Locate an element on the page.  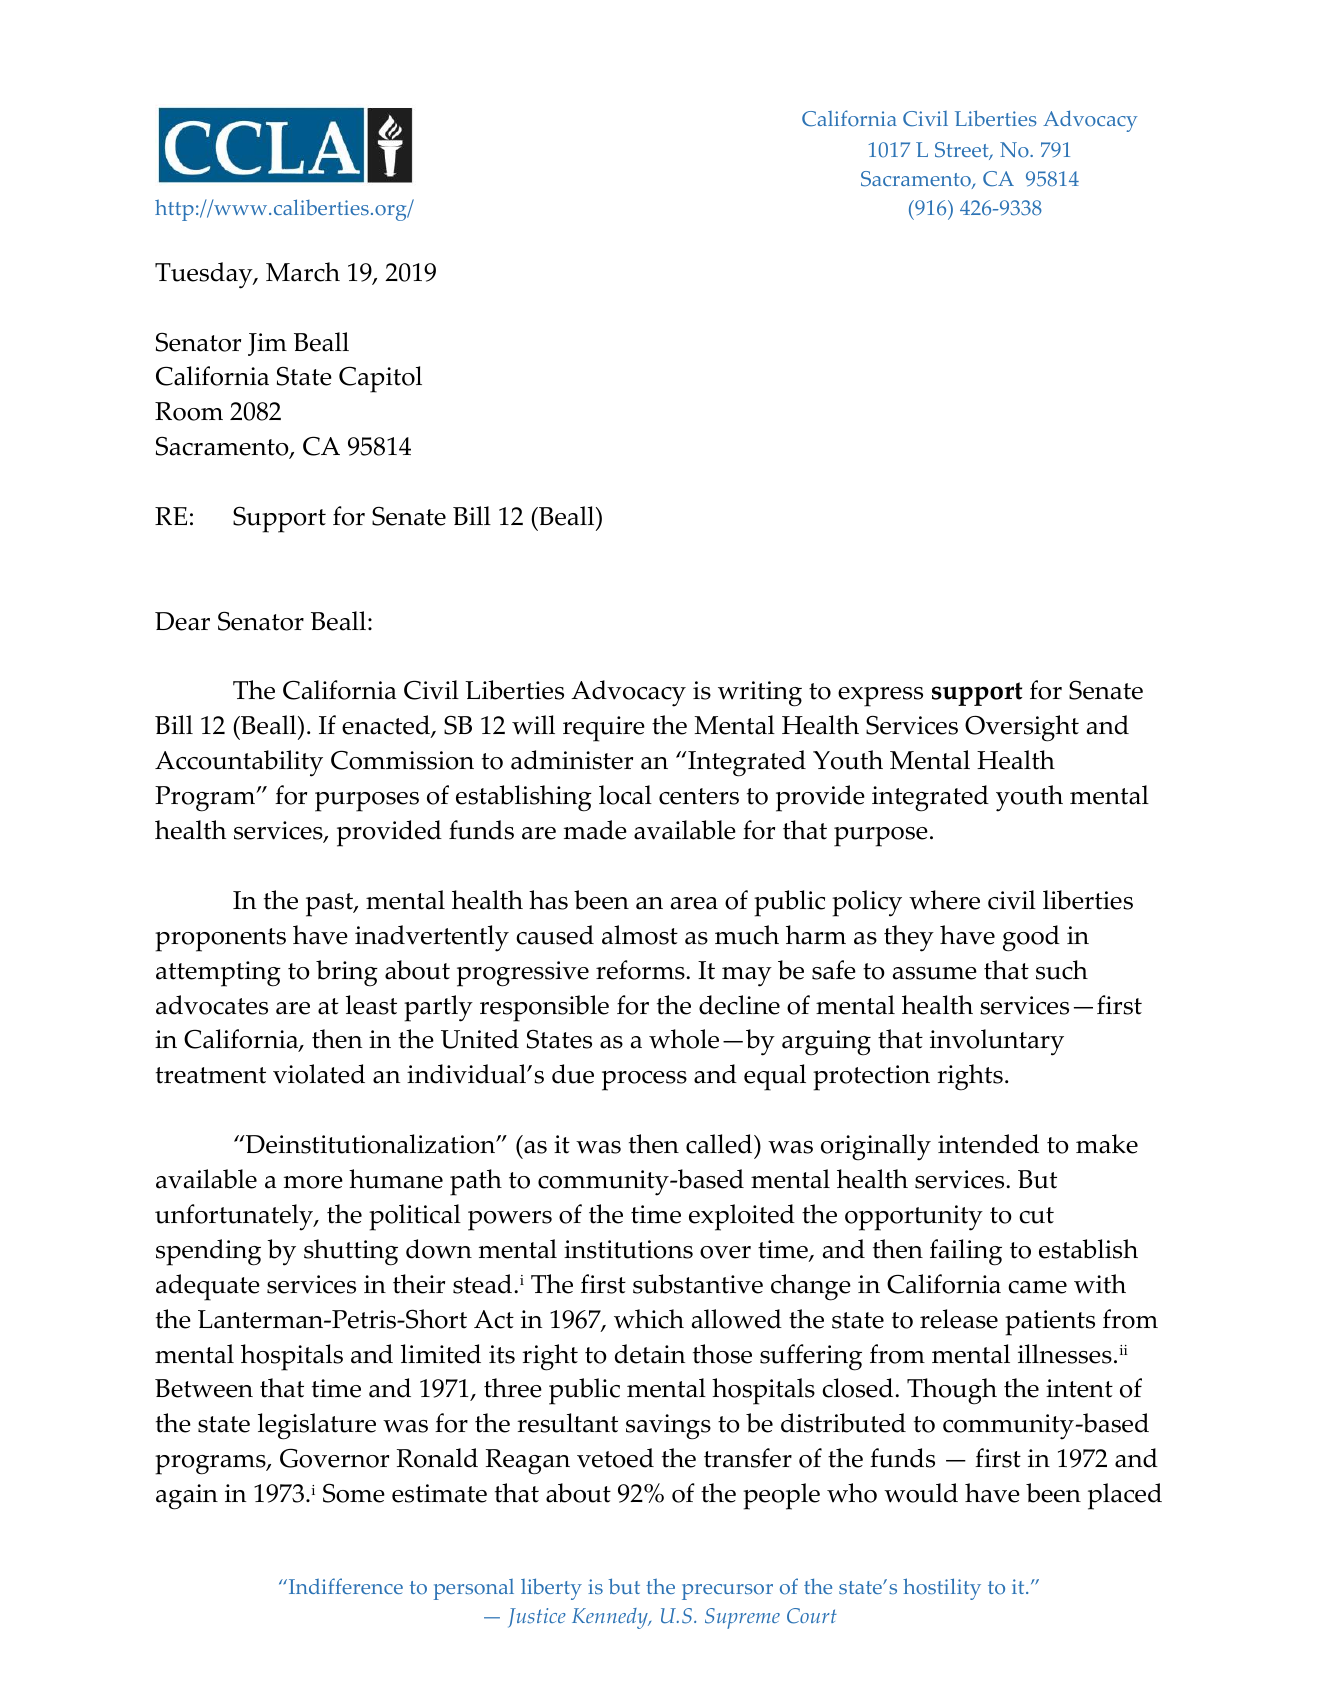
good is located at coordinates (1031, 938).
